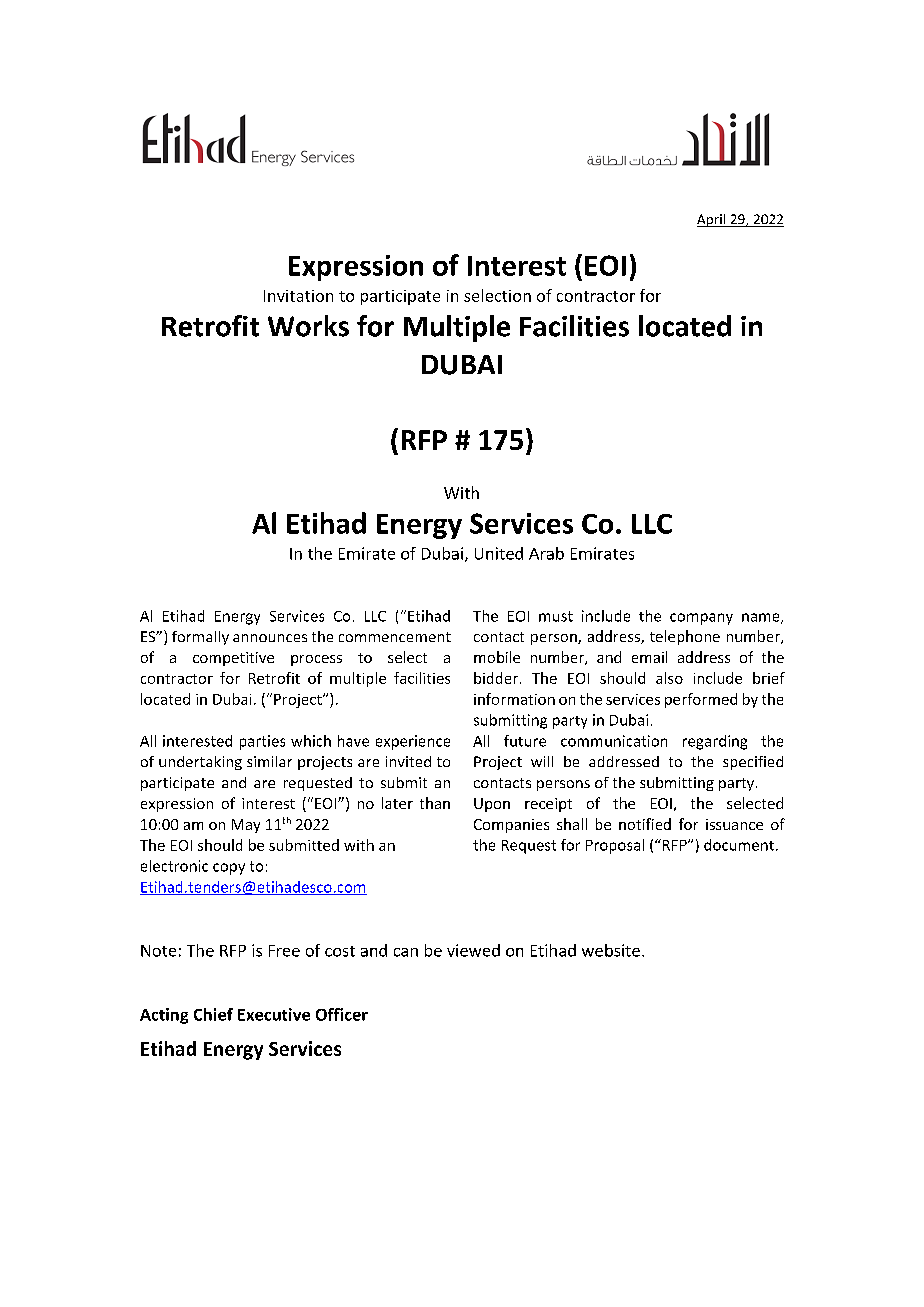  I want to click on Invitation, so click(298, 296).
